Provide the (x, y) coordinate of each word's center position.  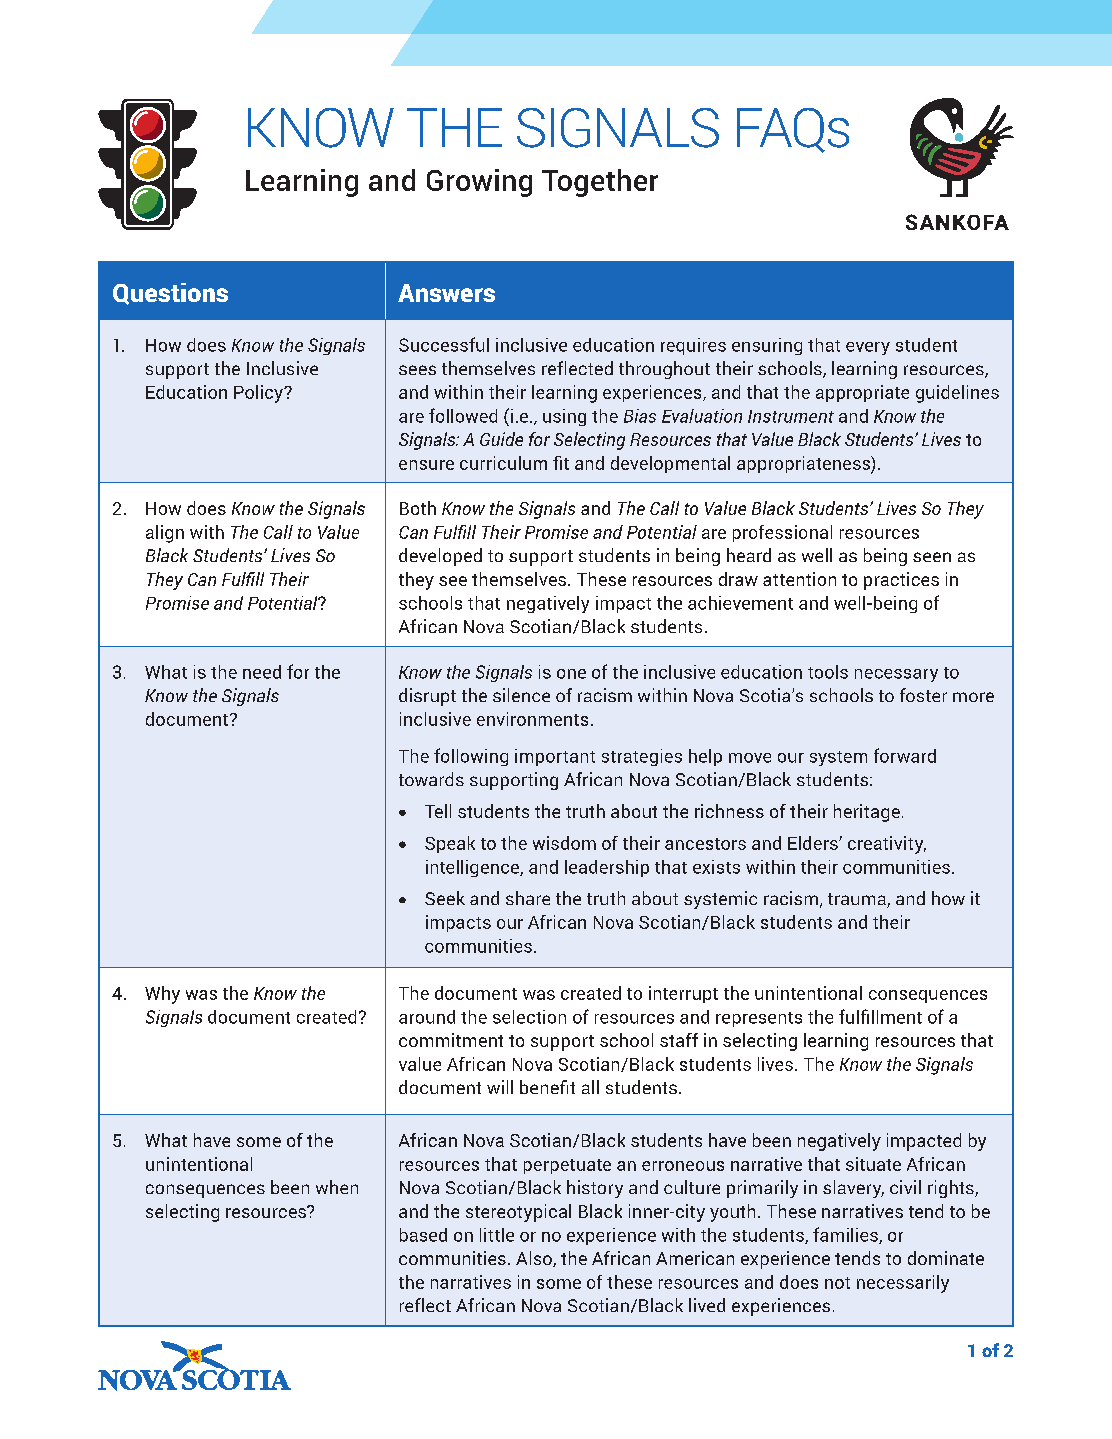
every (868, 348)
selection (529, 1017)
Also (535, 1259)
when (337, 1187)
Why (162, 995)
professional (782, 533)
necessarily (903, 1284)
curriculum (503, 463)
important (555, 757)
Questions (170, 294)
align (165, 534)
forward (905, 755)
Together (600, 183)
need (262, 672)
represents (759, 1019)
